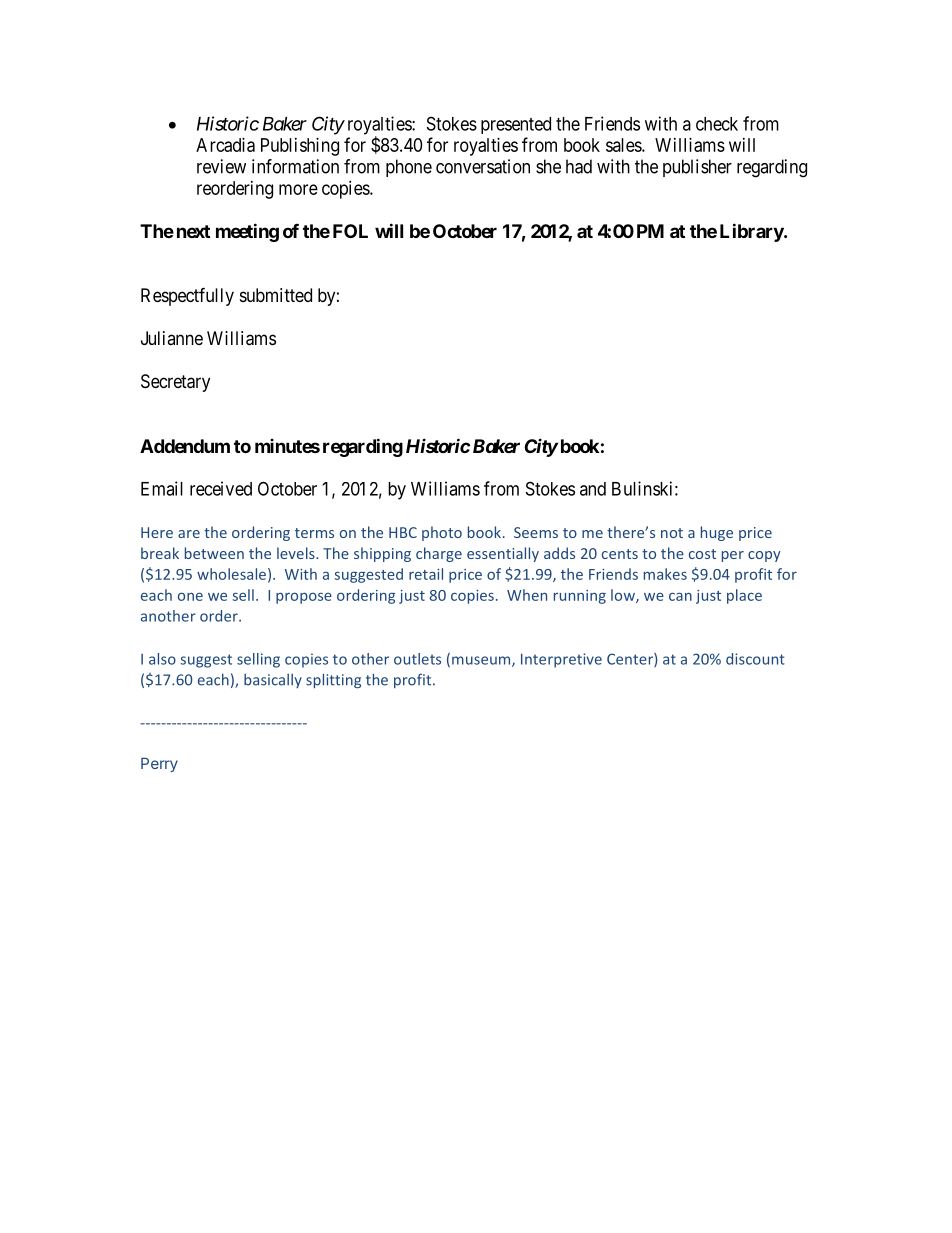 The height and width of the page is (1233, 952). Describe the element at coordinates (593, 489) in the page. I see `and` at that location.
